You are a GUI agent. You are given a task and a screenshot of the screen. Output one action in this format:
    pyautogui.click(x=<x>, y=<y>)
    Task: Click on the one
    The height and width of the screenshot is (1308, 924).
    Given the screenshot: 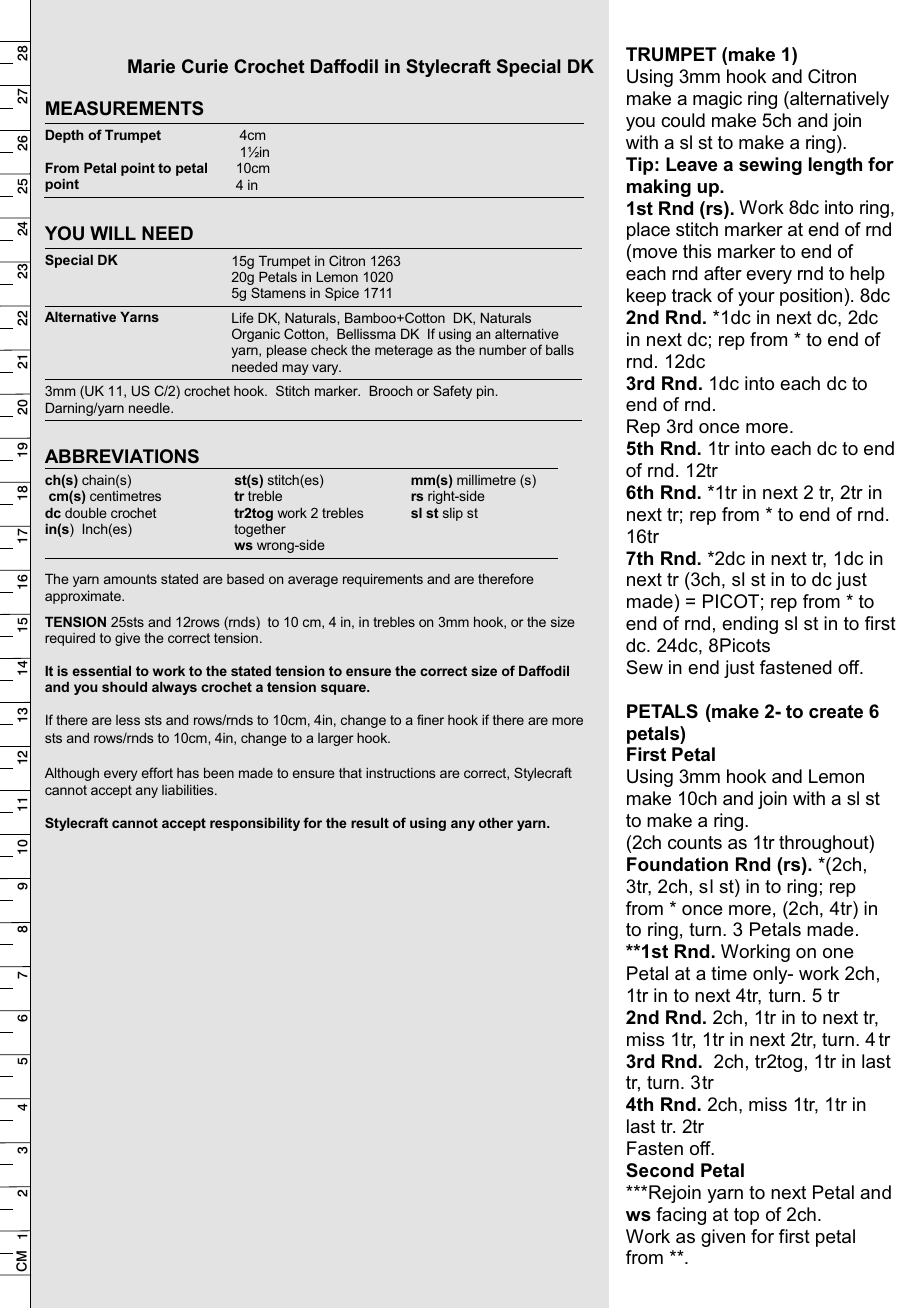 What is the action you would take?
    pyautogui.click(x=838, y=953)
